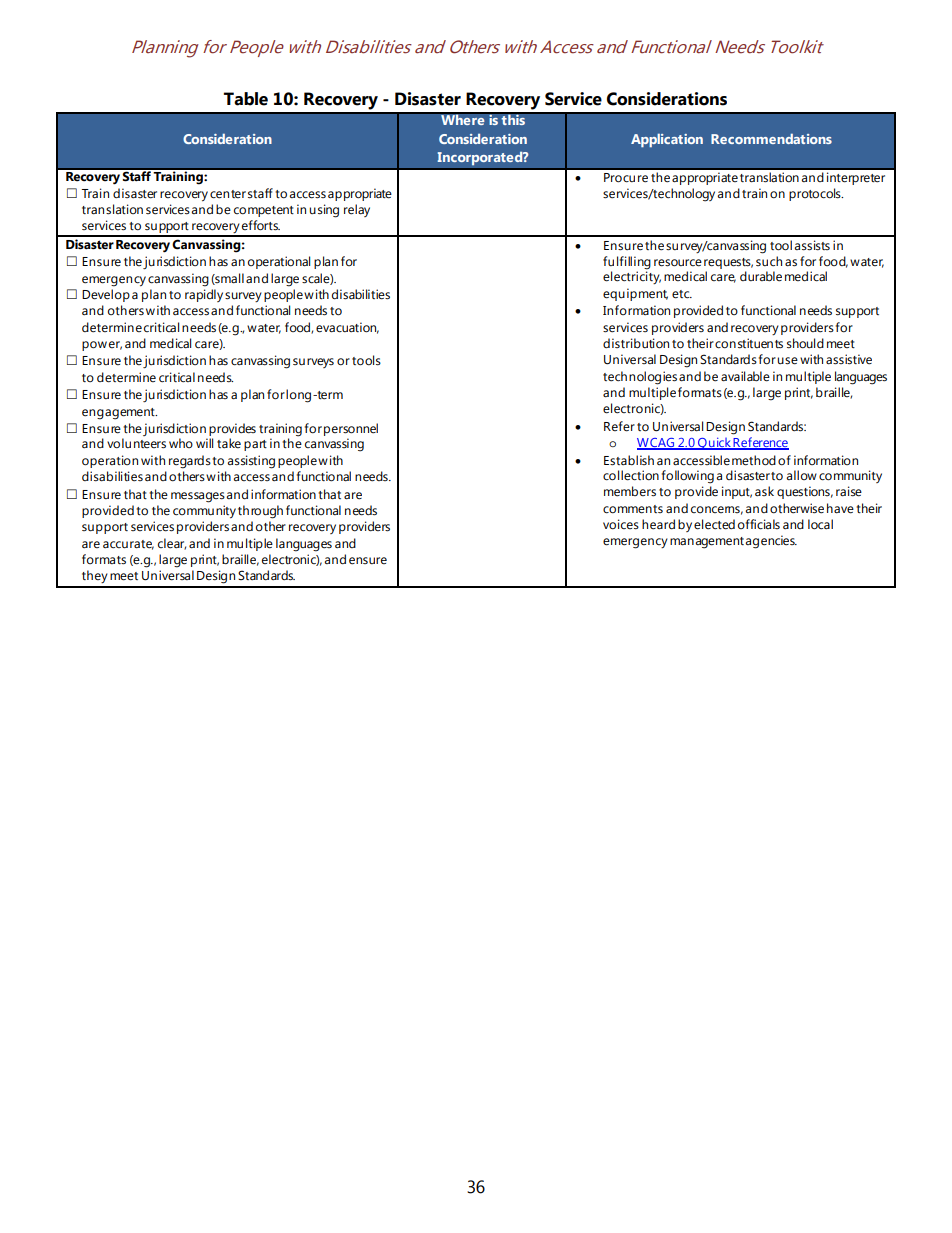 The width and height of the screenshot is (952, 1233). What do you see at coordinates (204, 295) in the screenshot?
I see `rapidly` at bounding box center [204, 295].
